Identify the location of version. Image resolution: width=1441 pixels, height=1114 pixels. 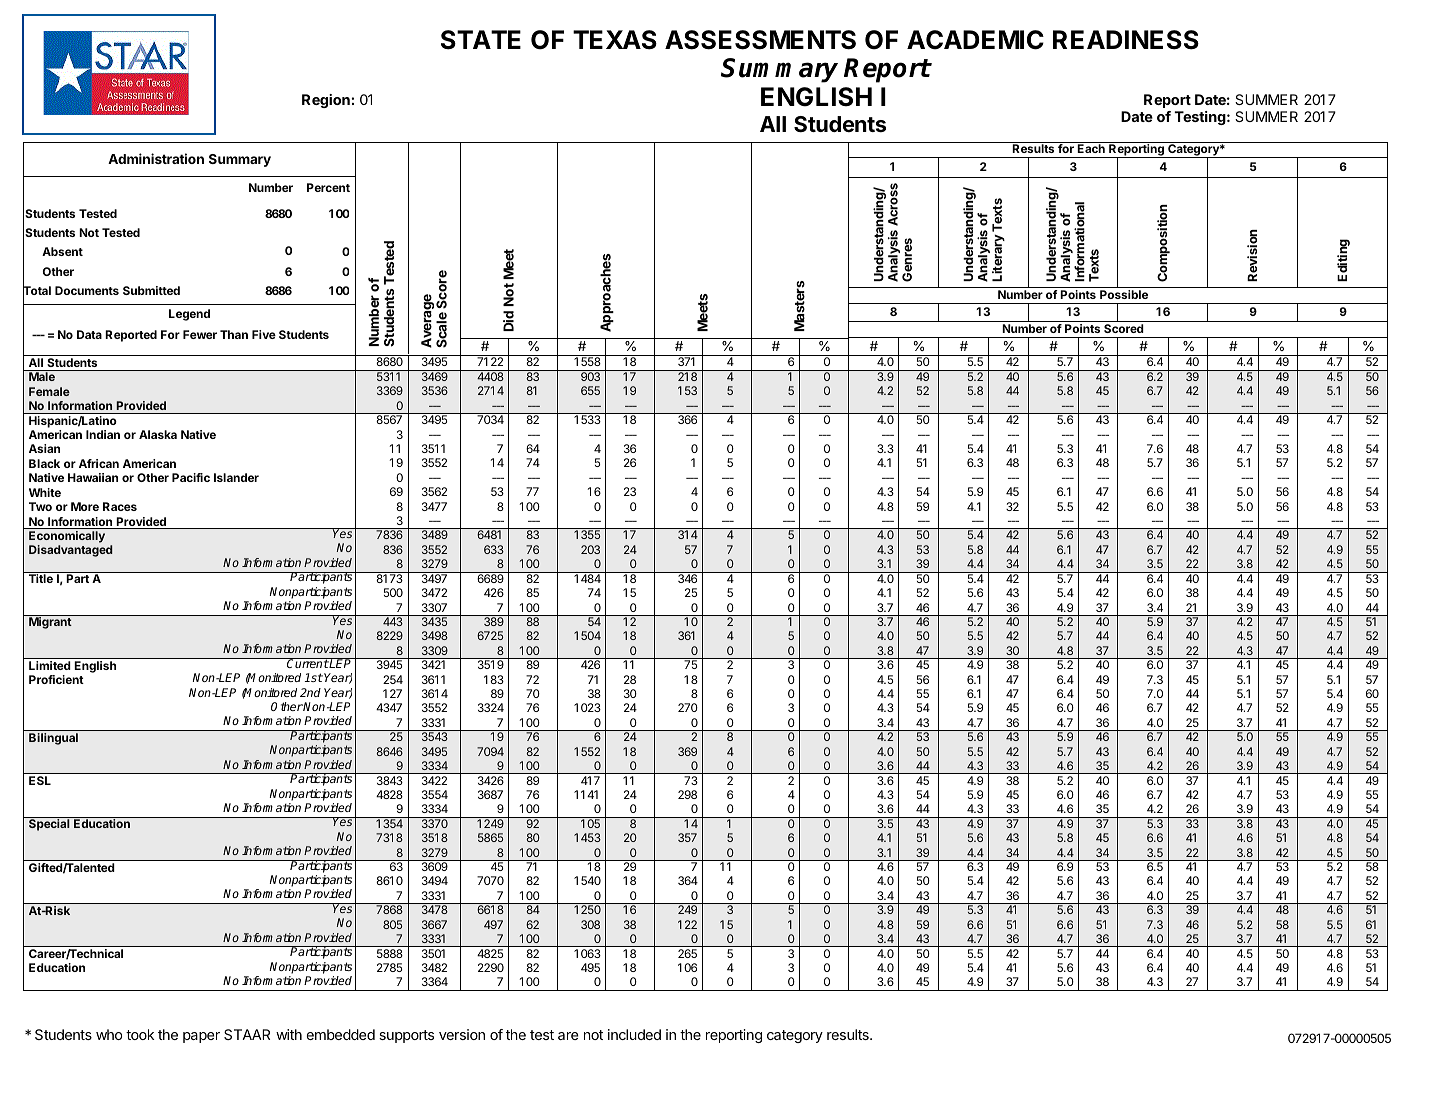
(462, 1034).
